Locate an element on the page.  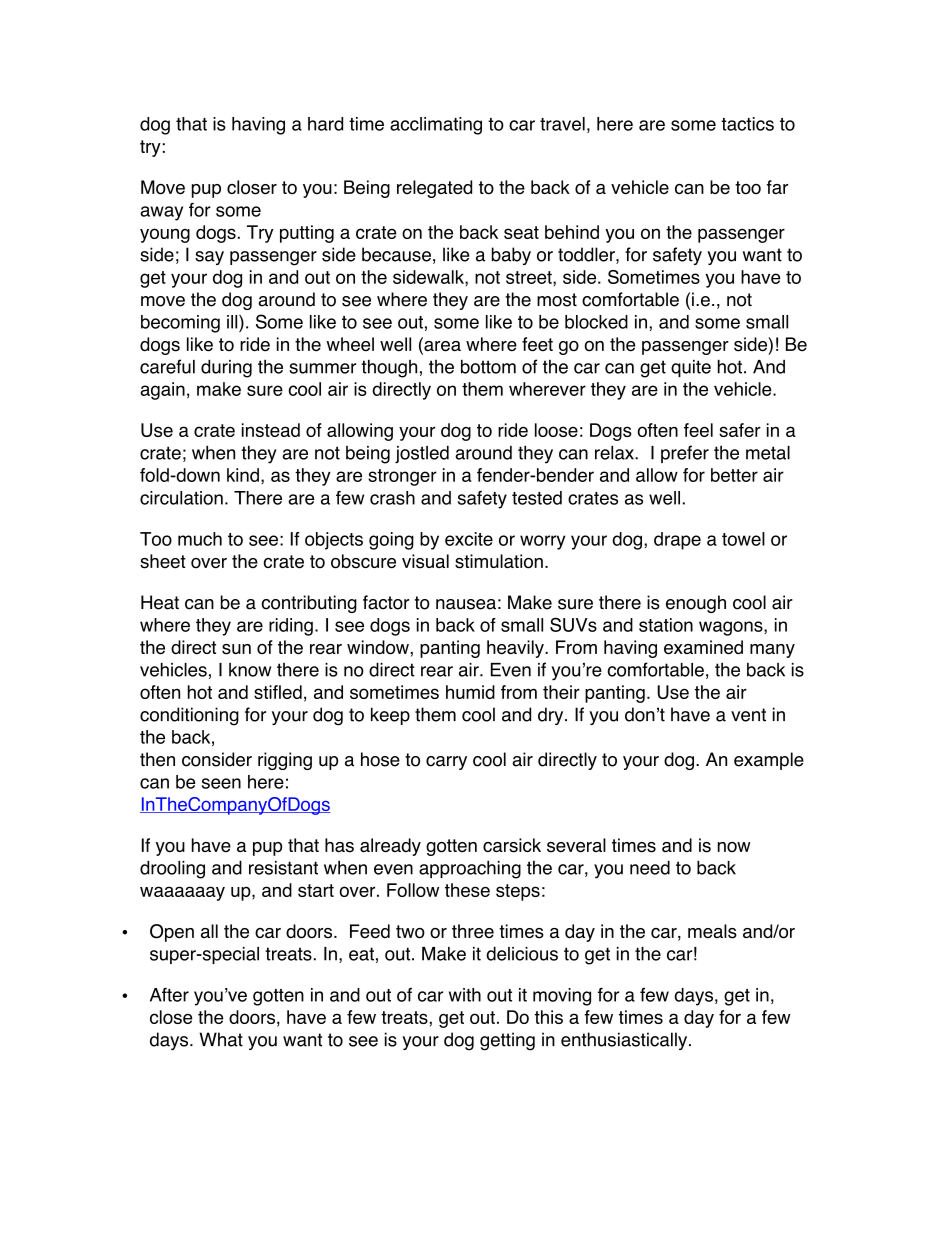
acclimating is located at coordinates (436, 126).
